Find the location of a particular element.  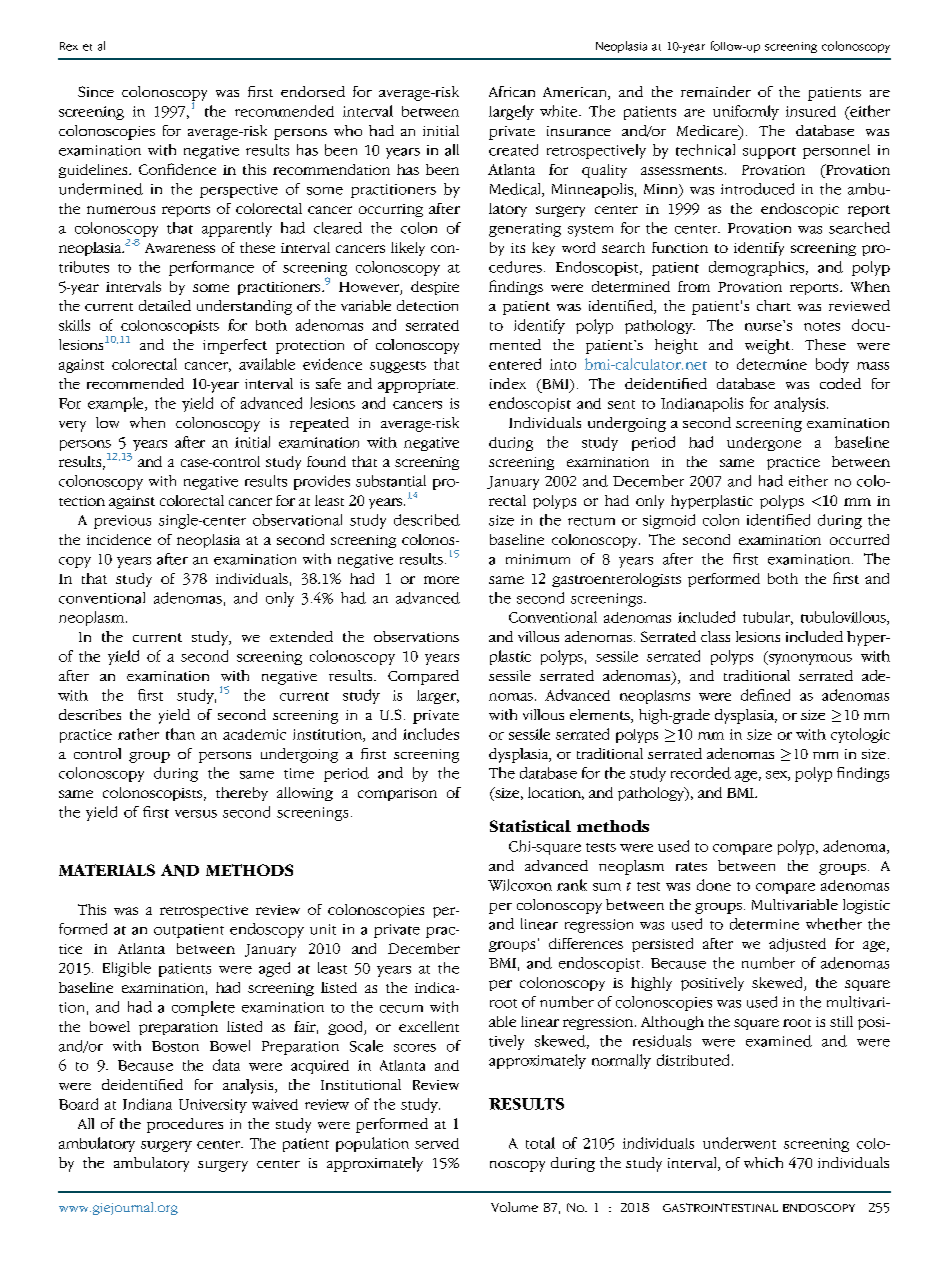

versus is located at coordinates (196, 814).
